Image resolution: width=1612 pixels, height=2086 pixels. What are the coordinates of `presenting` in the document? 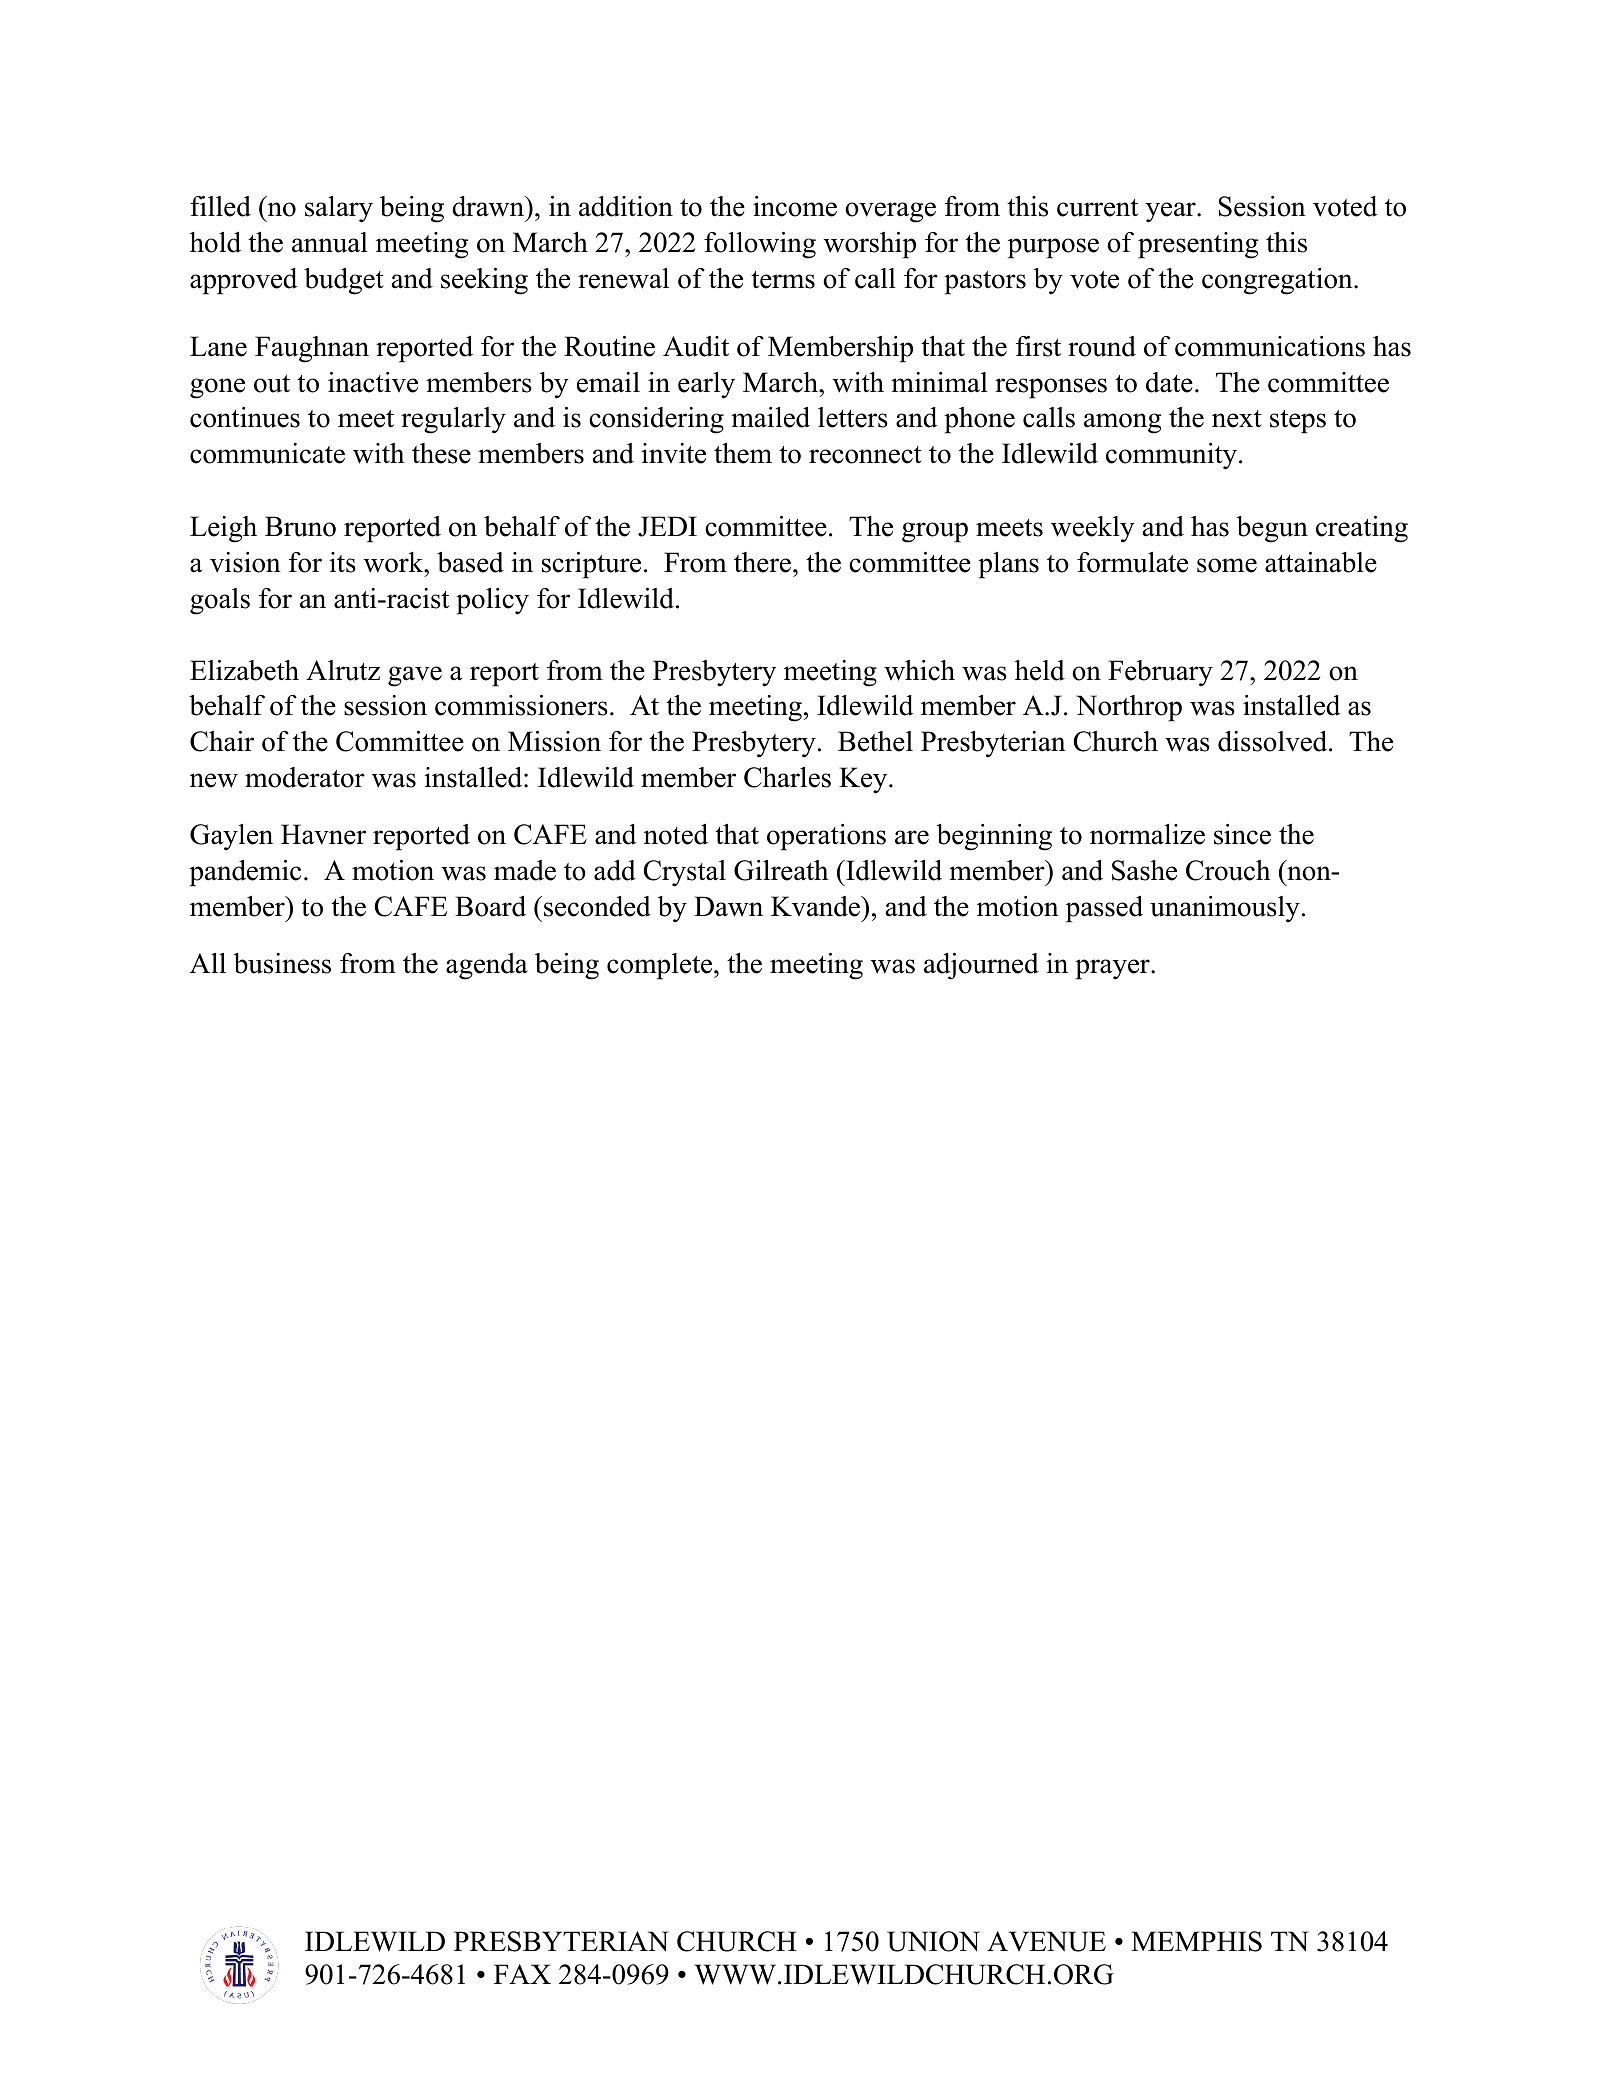 It's located at (1198, 245).
